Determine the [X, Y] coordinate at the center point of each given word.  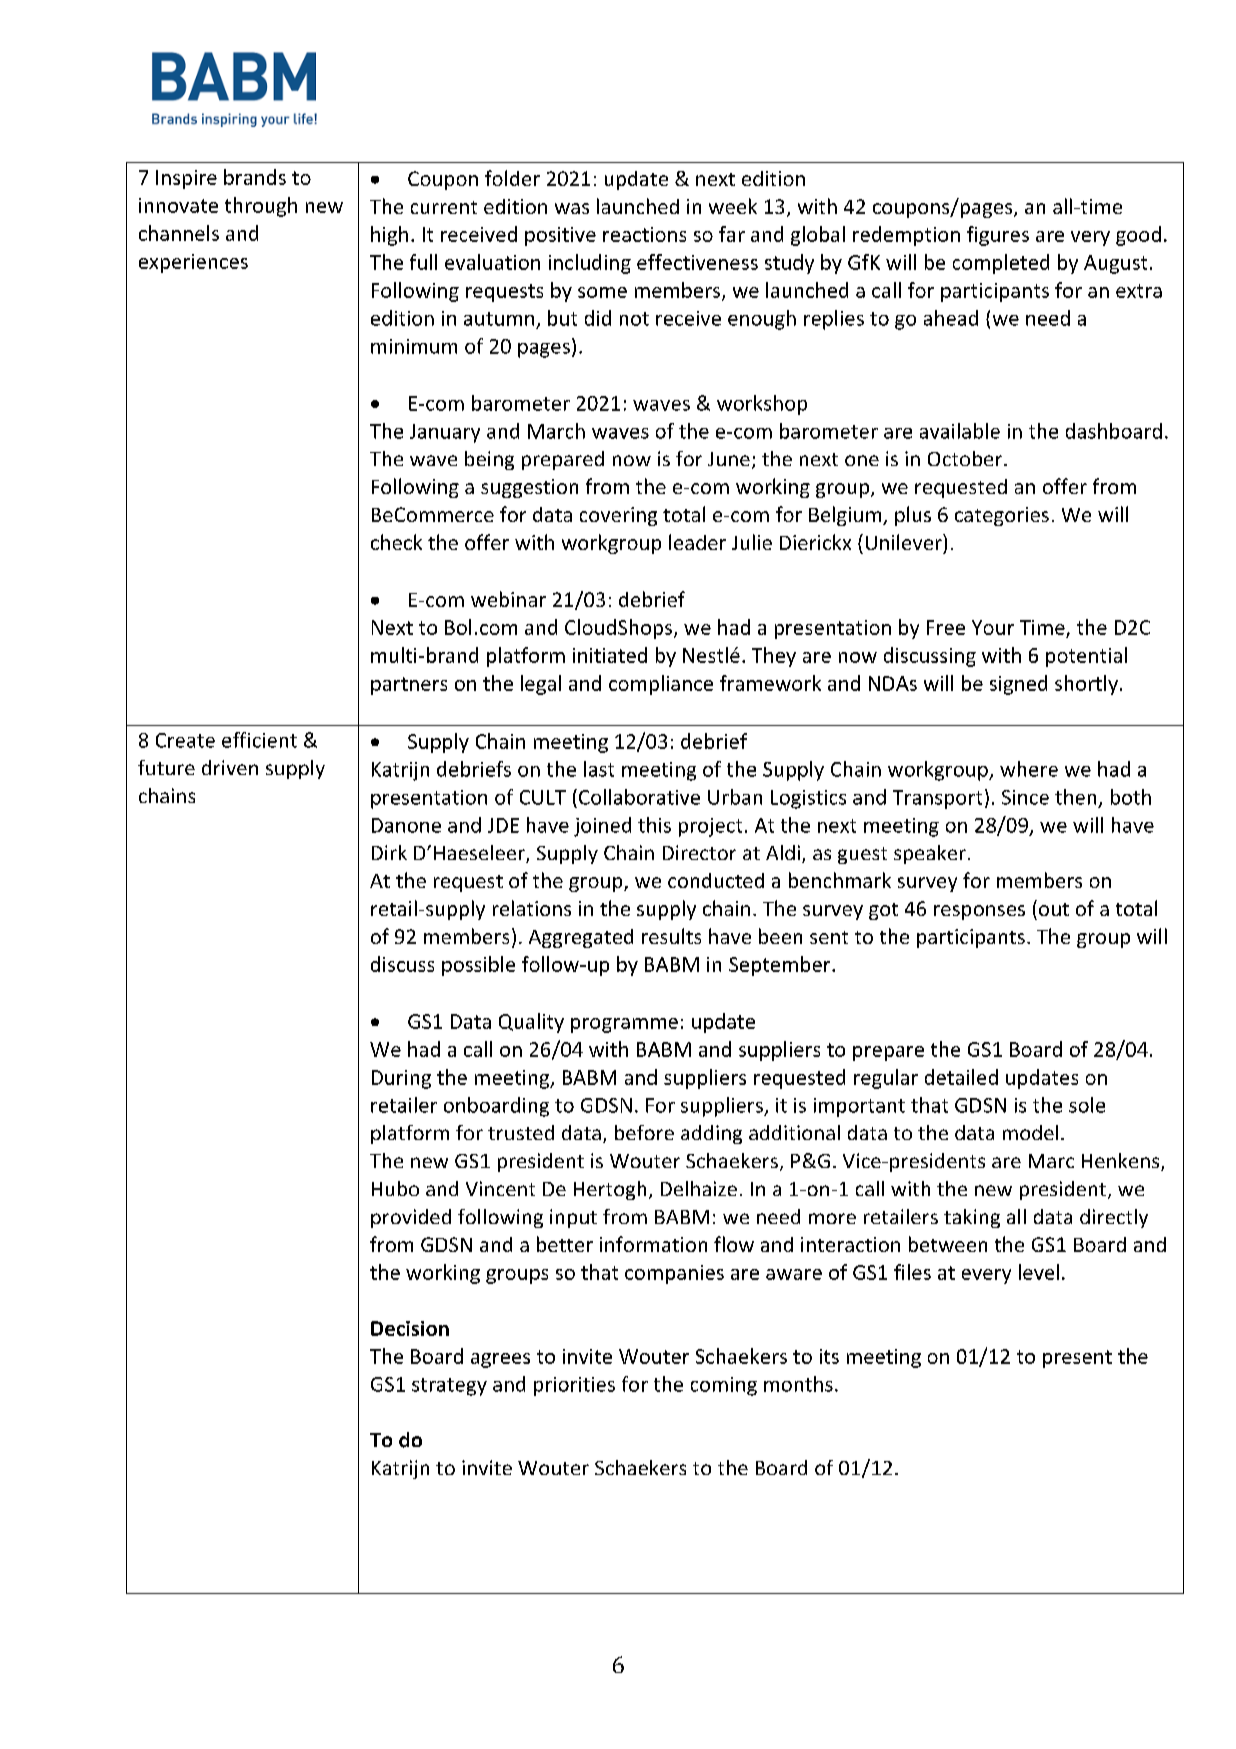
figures [998, 236]
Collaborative [639, 797]
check [396, 542]
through [261, 207]
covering [618, 516]
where [1029, 769]
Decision [410, 1328]
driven [230, 767]
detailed [961, 1077]
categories [1002, 516]
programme [624, 1025]
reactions [644, 234]
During [401, 1079]
